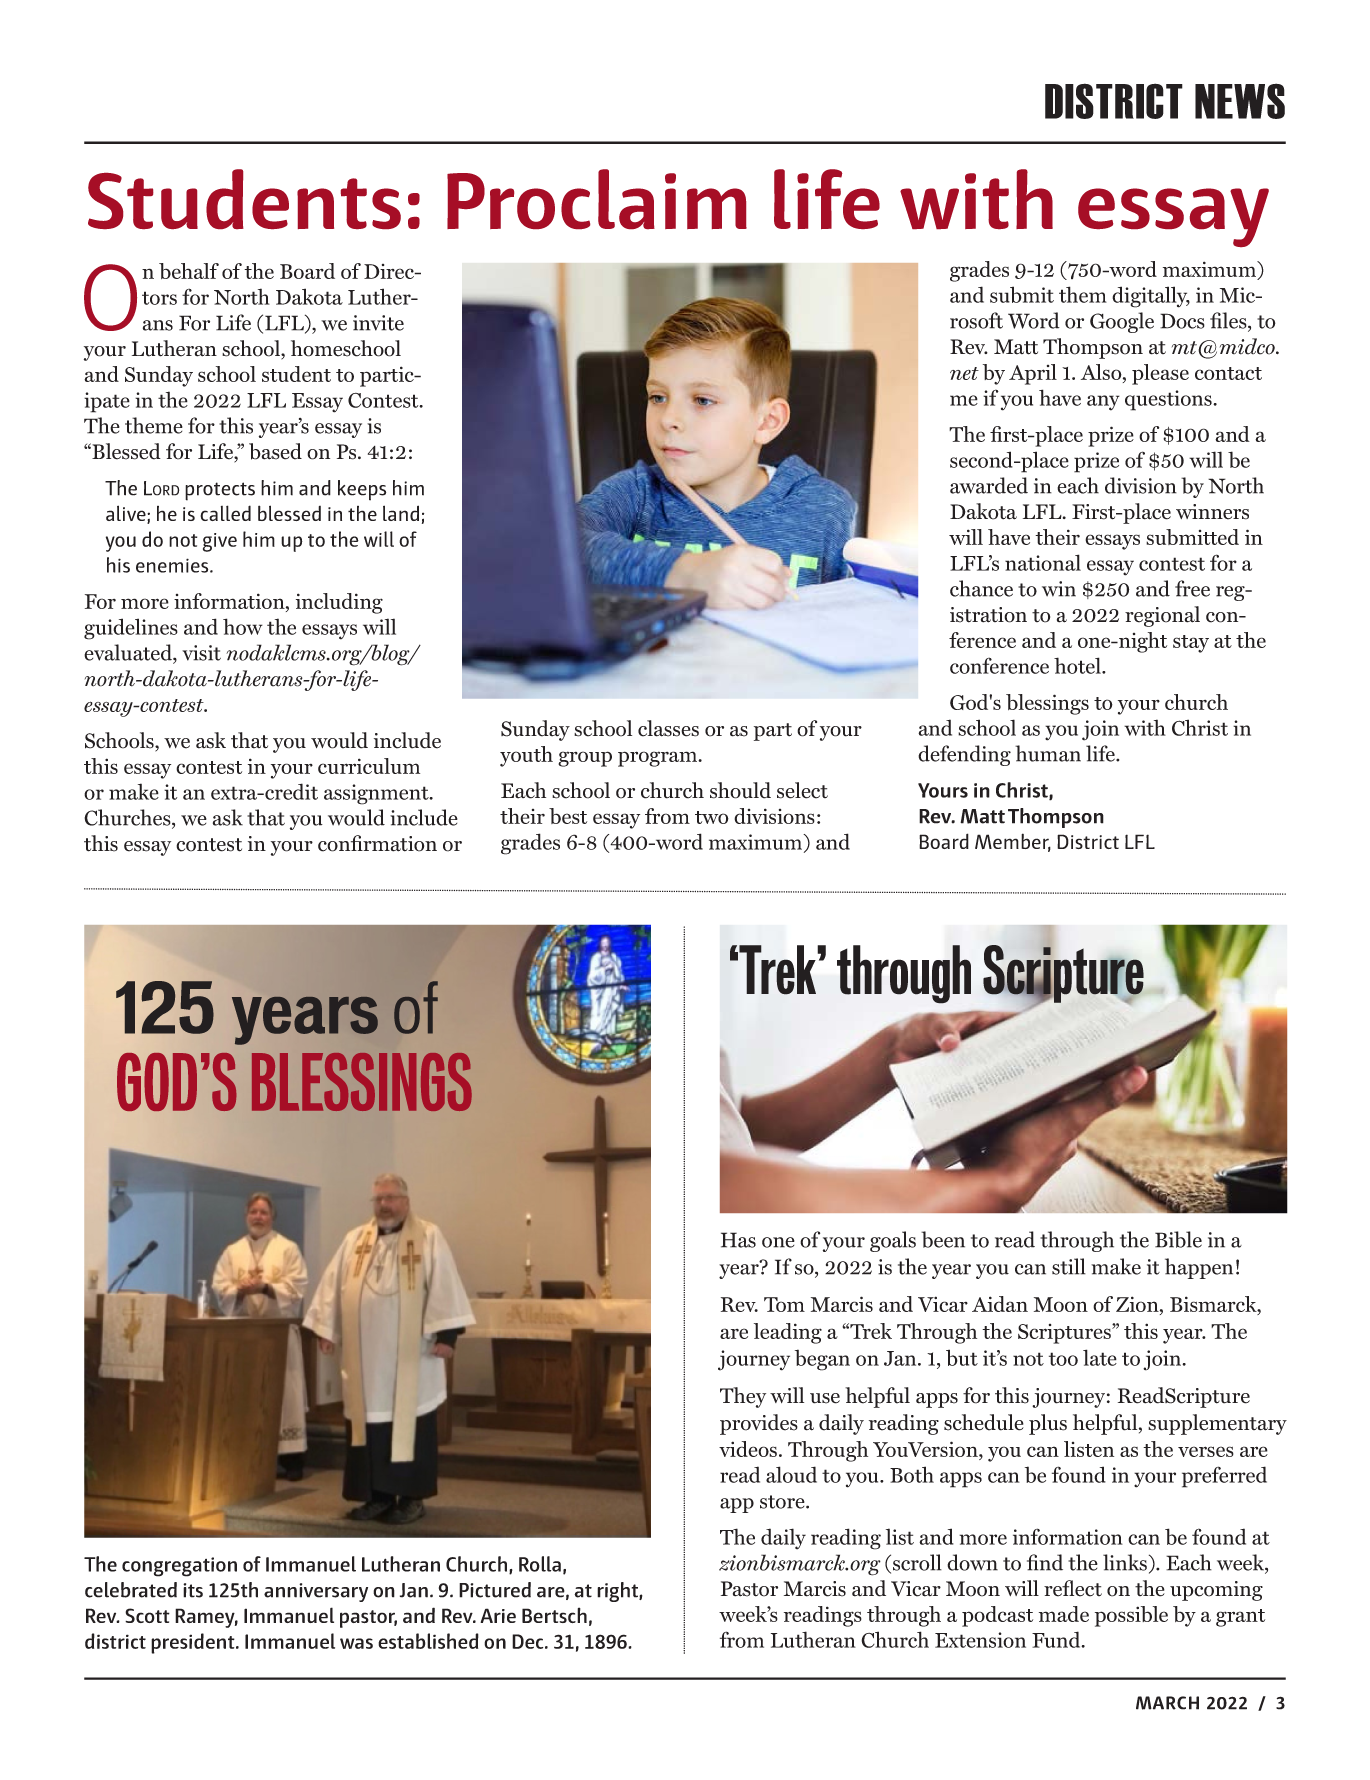 The height and width of the screenshot is (1780, 1370). I want to click on behalf, so click(189, 271).
